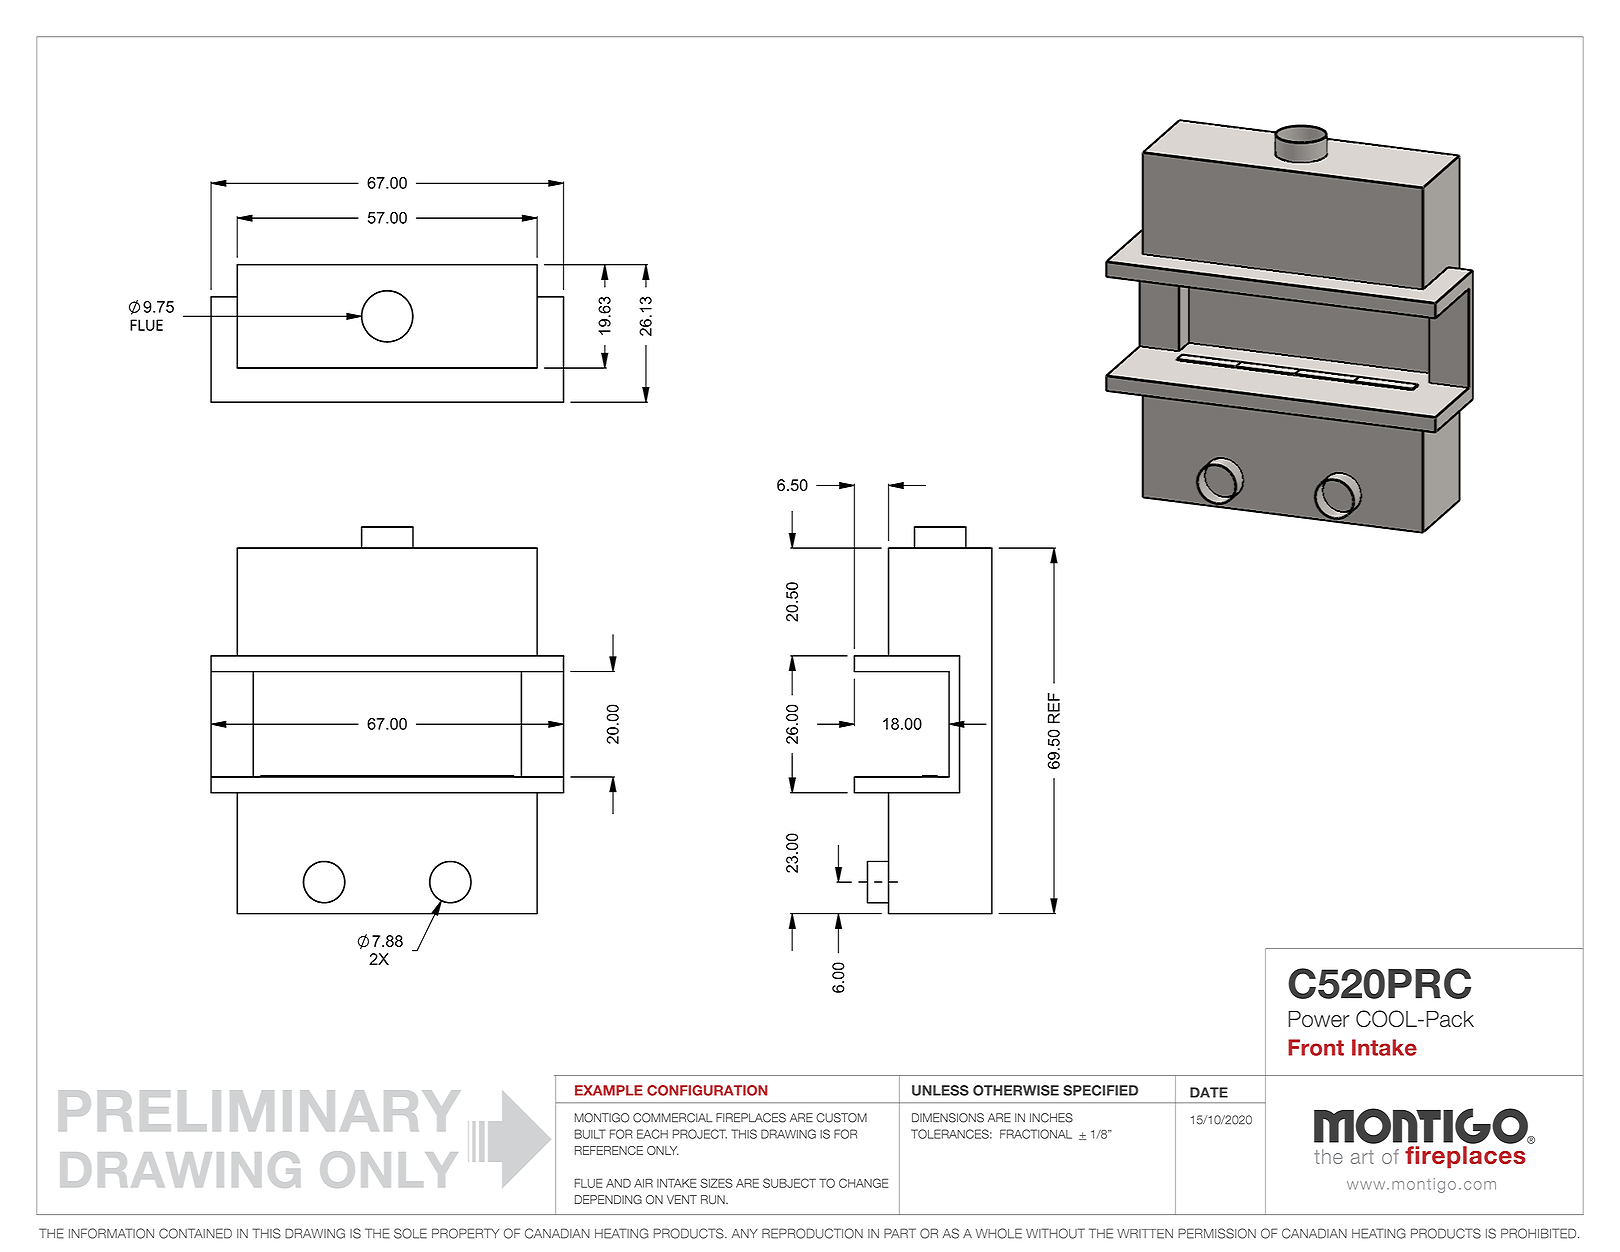  I want to click on UNLESS, so click(940, 1090).
